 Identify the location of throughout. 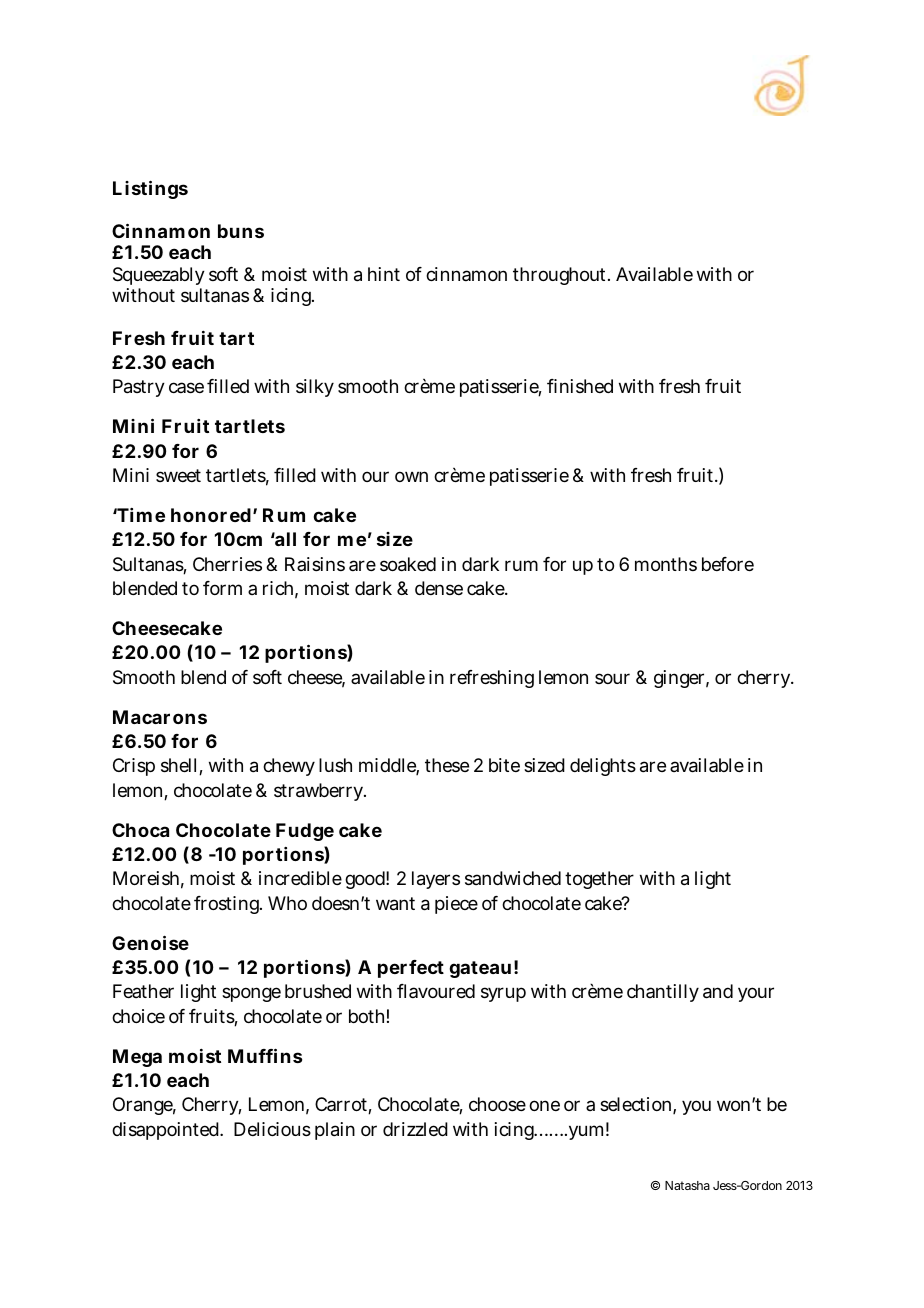
(561, 276).
